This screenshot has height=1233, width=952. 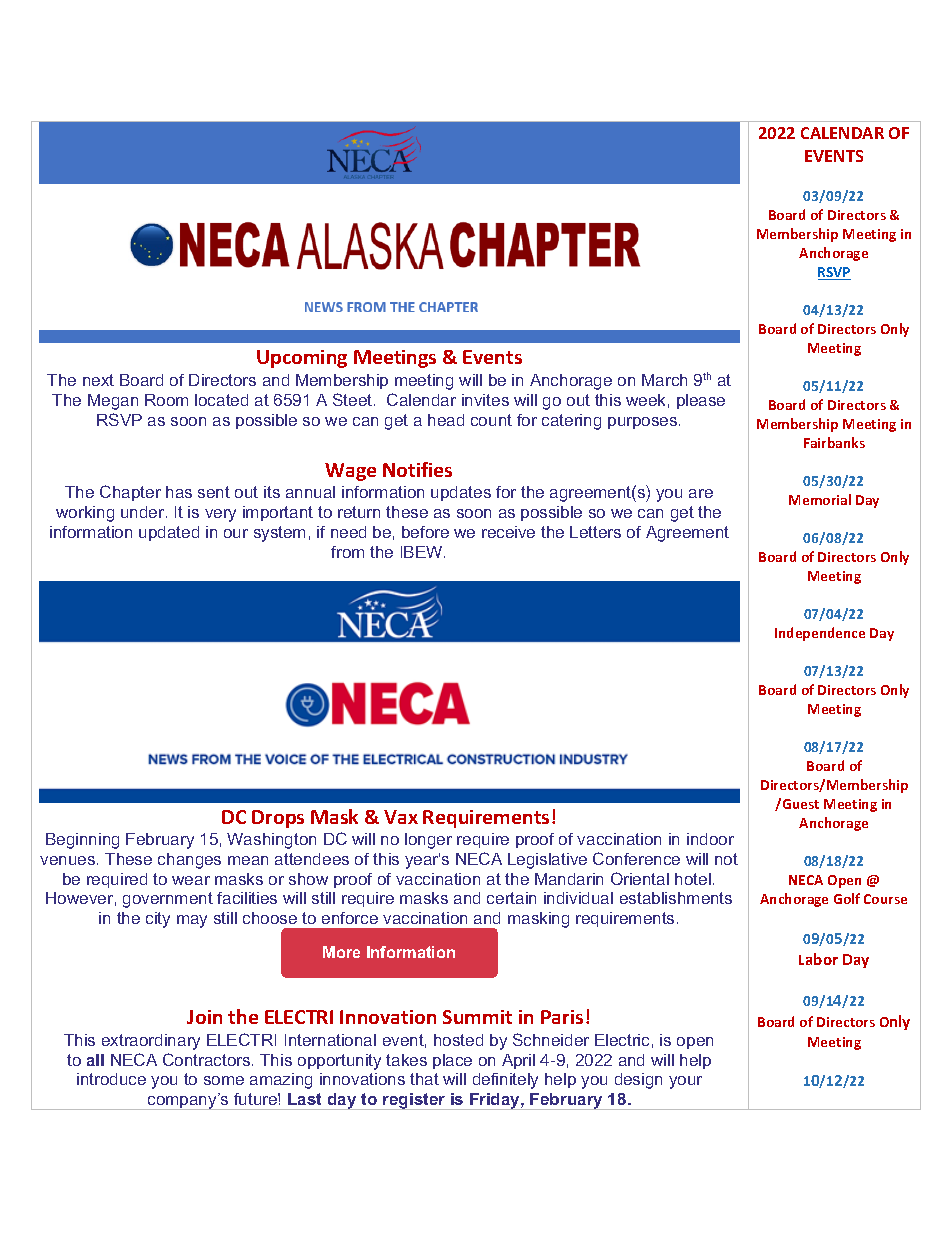 I want to click on your, so click(x=685, y=1082).
